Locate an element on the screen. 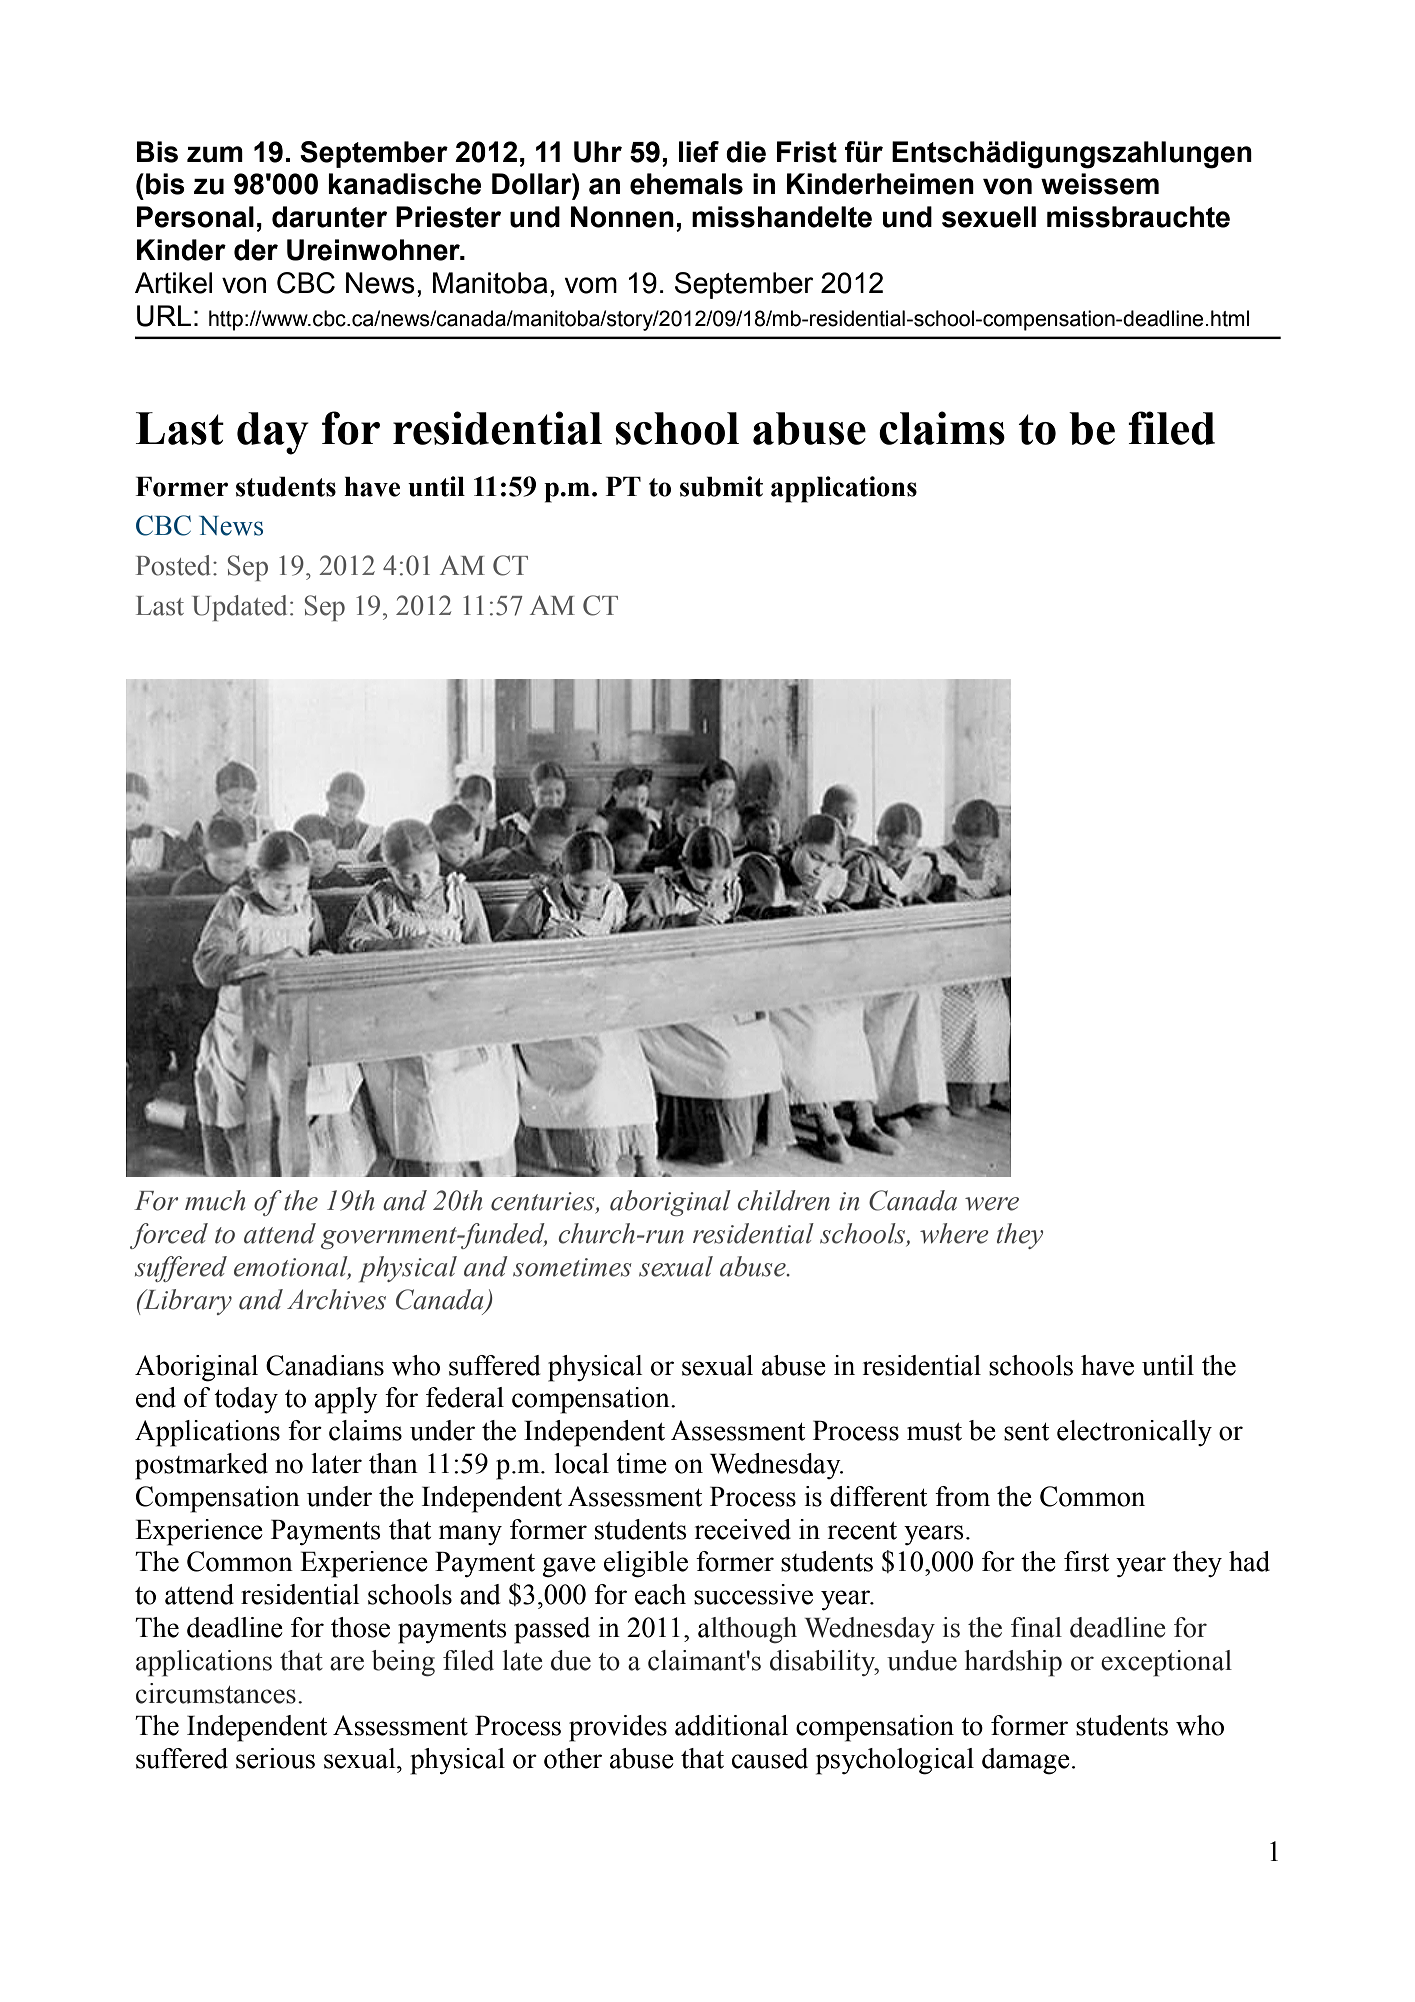  much is located at coordinates (215, 1200).
